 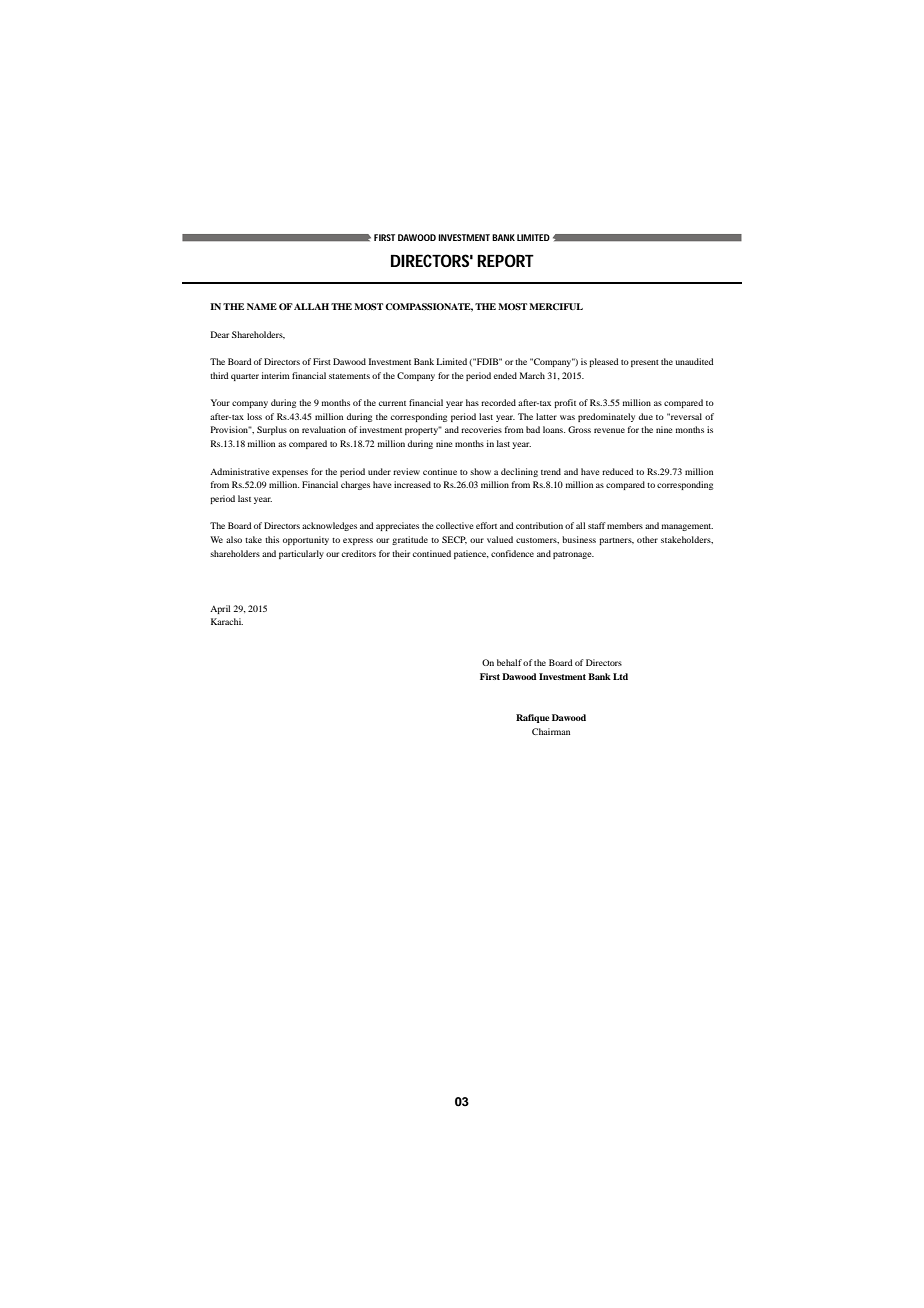 I want to click on MERCIFUL, so click(x=556, y=306).
